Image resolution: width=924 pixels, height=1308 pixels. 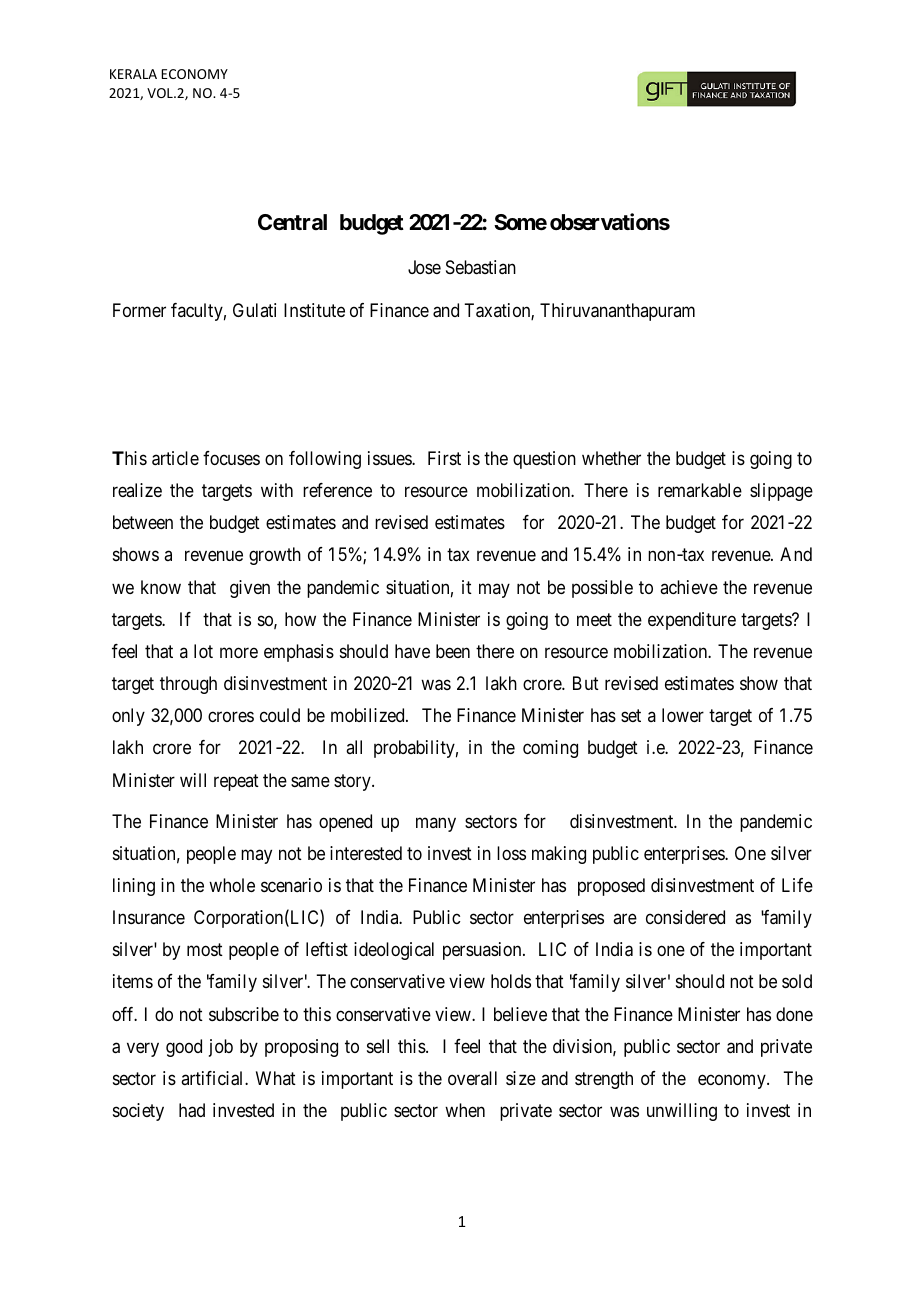 I want to click on Jose, so click(x=424, y=267).
